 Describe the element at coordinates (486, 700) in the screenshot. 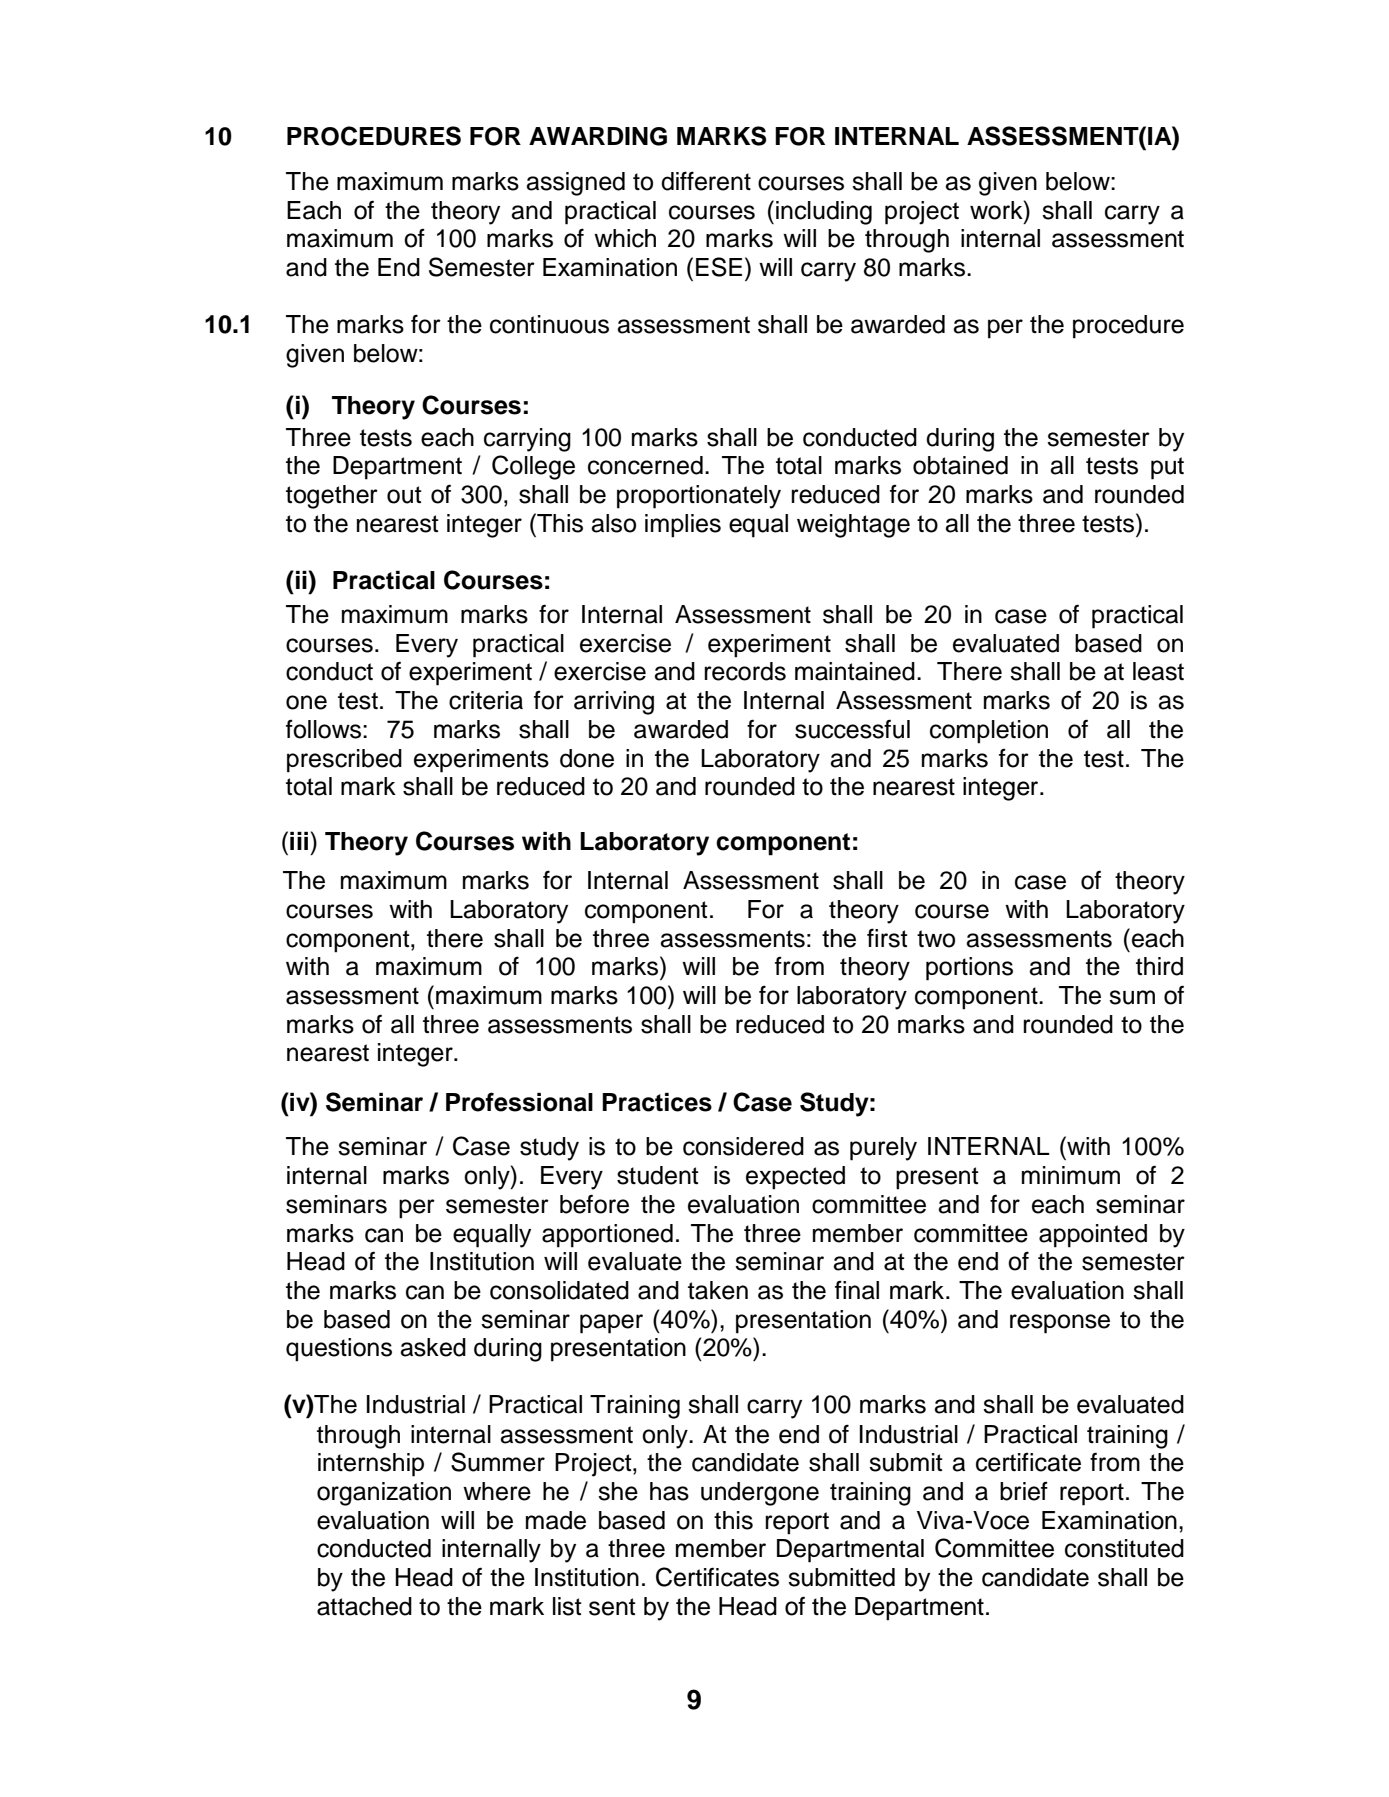

I see `criteria` at that location.
